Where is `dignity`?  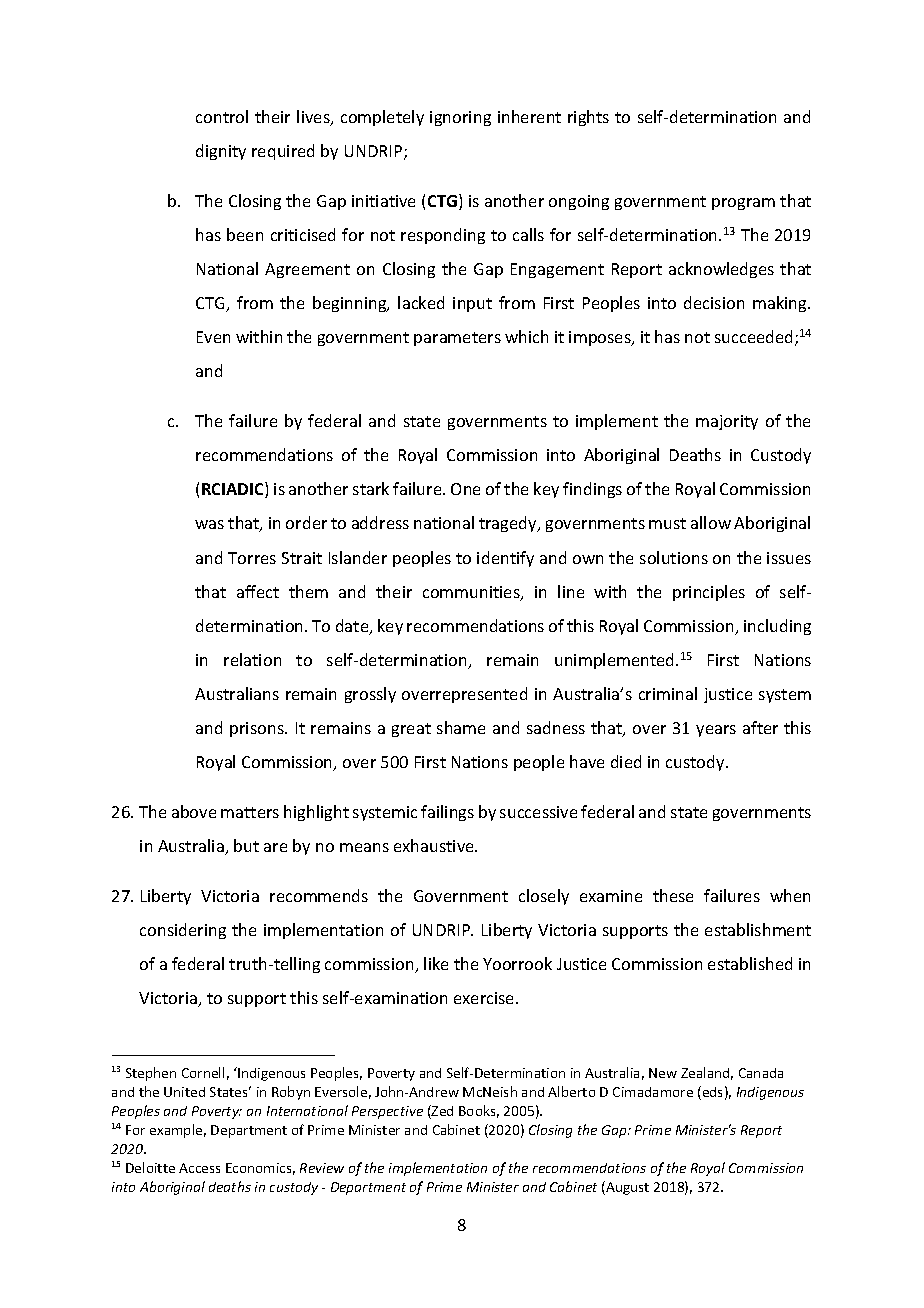 dignity is located at coordinates (221, 152).
